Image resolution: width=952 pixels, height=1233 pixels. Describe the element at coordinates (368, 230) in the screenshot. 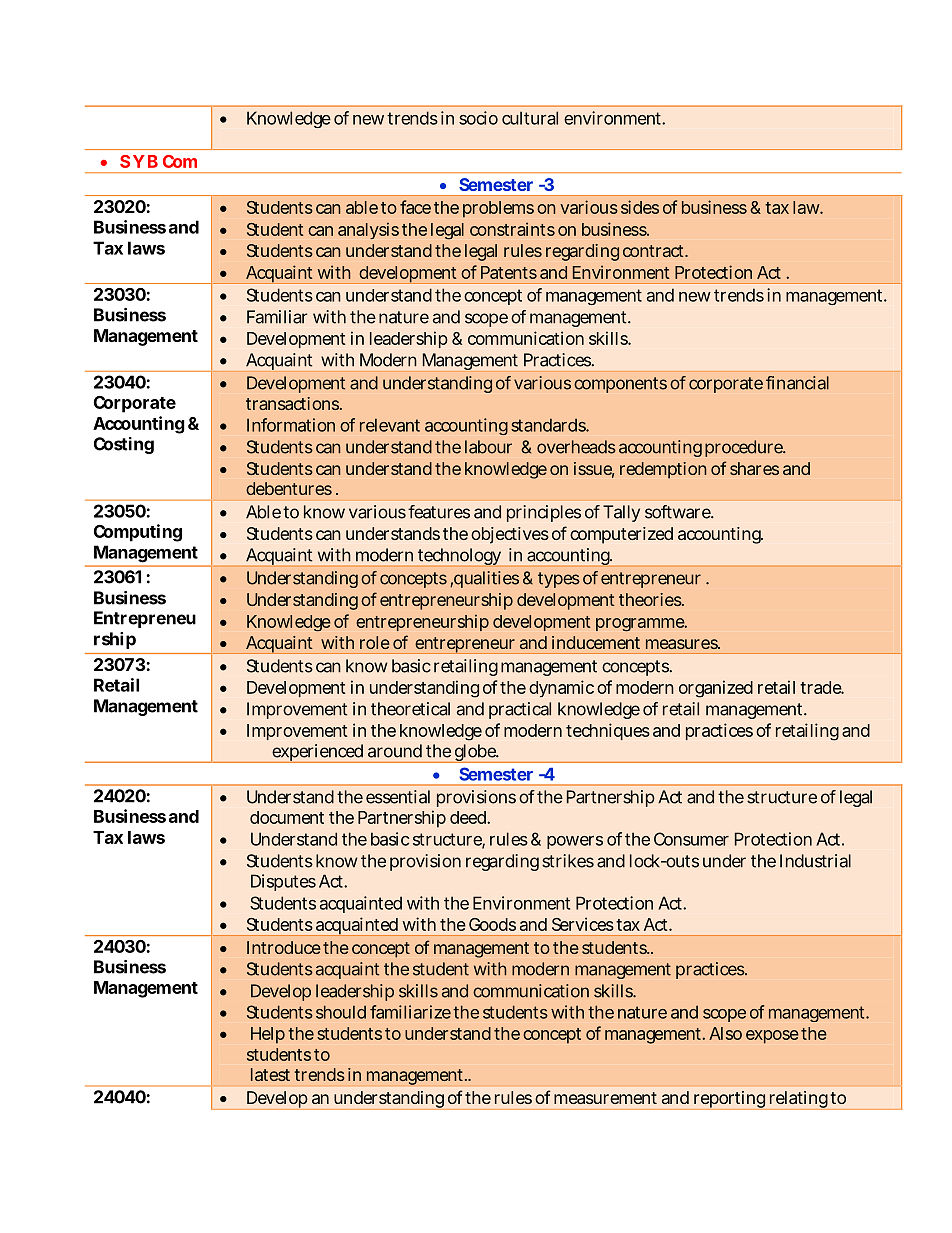

I see `analysis` at that location.
